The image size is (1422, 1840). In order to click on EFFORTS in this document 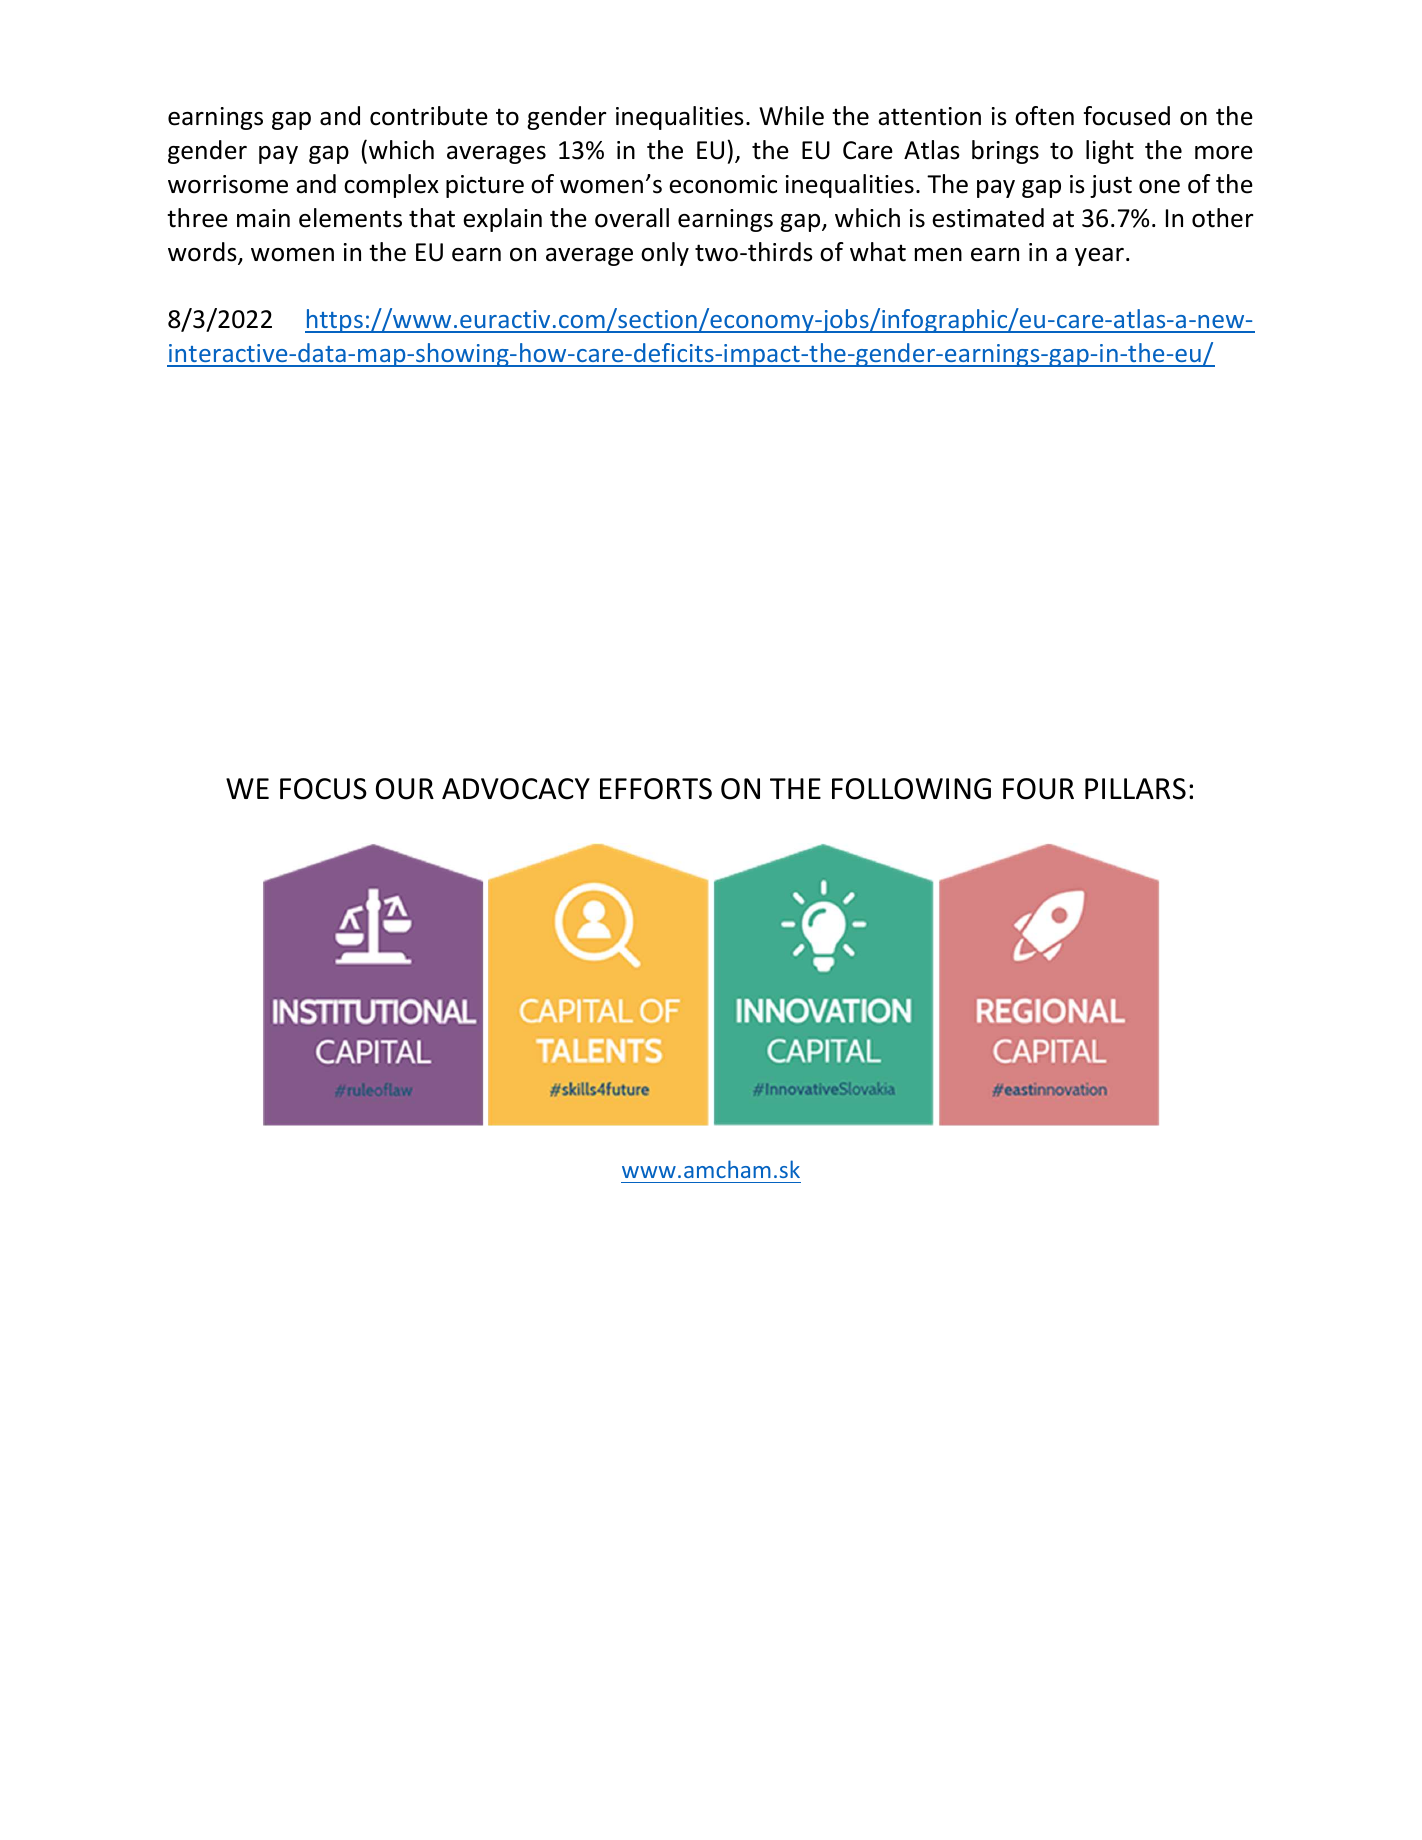, I will do `click(656, 789)`.
